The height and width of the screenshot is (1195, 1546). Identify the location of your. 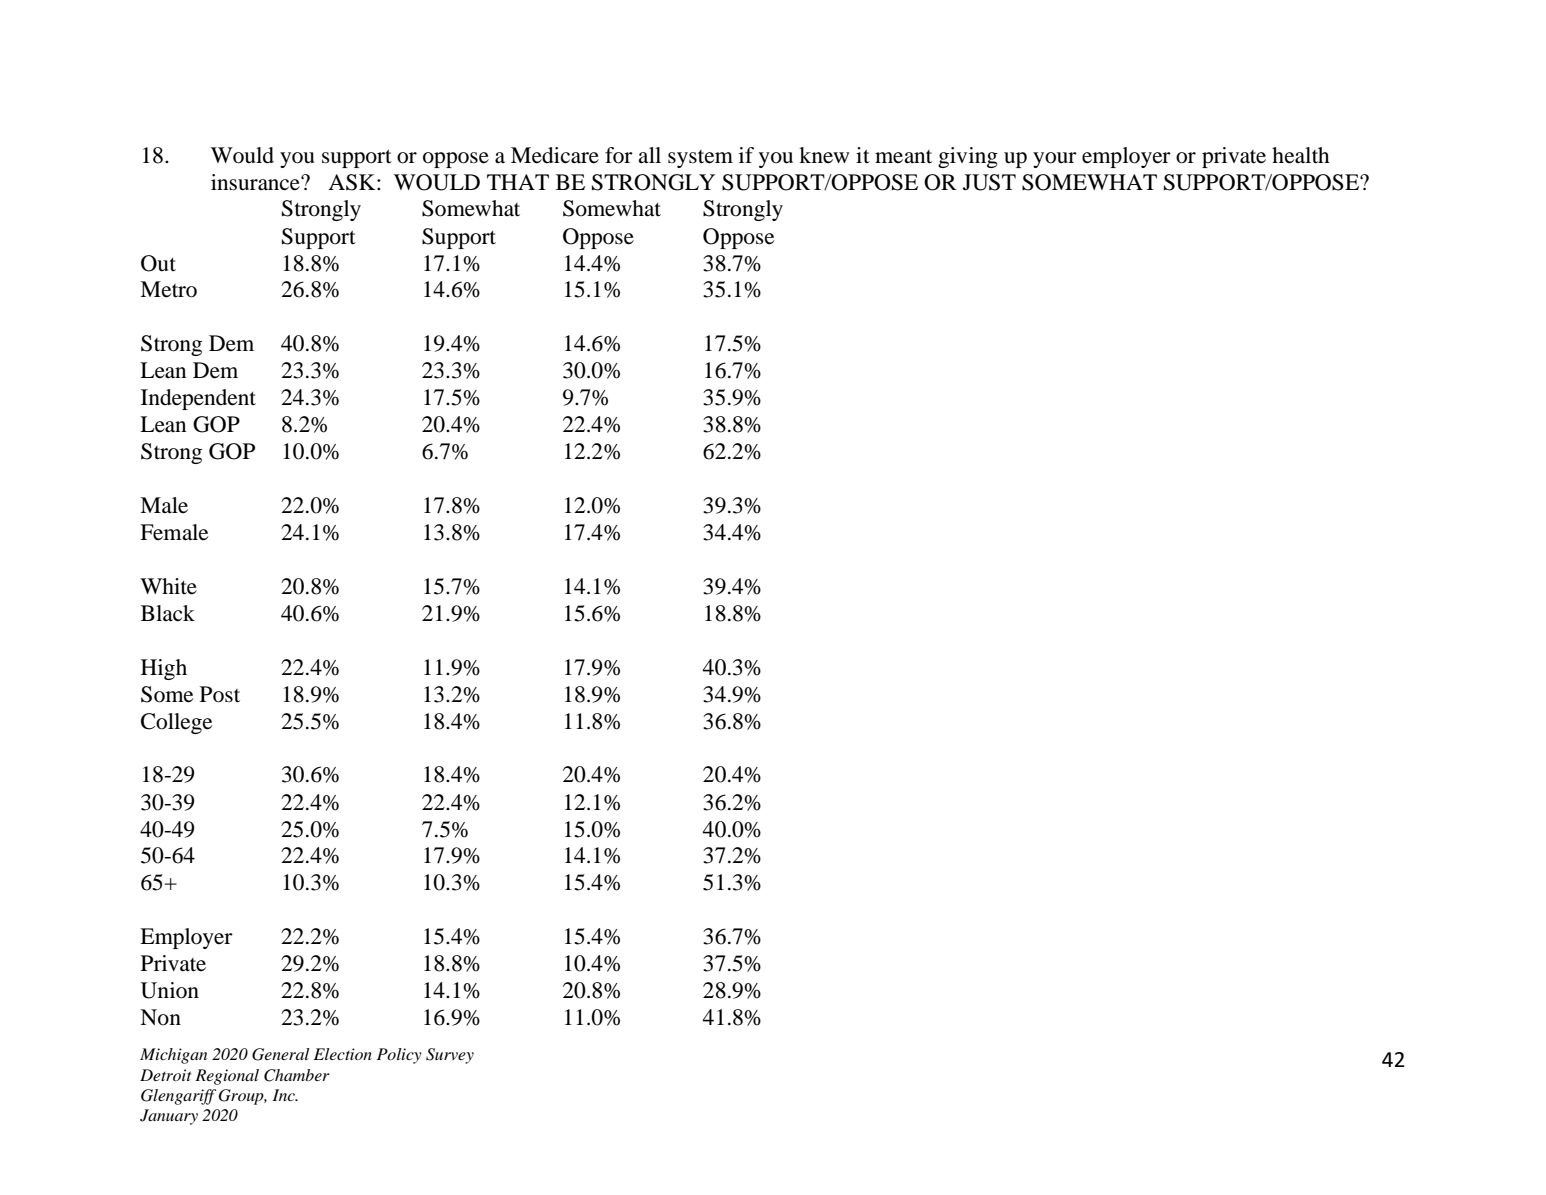
(1055, 160).
